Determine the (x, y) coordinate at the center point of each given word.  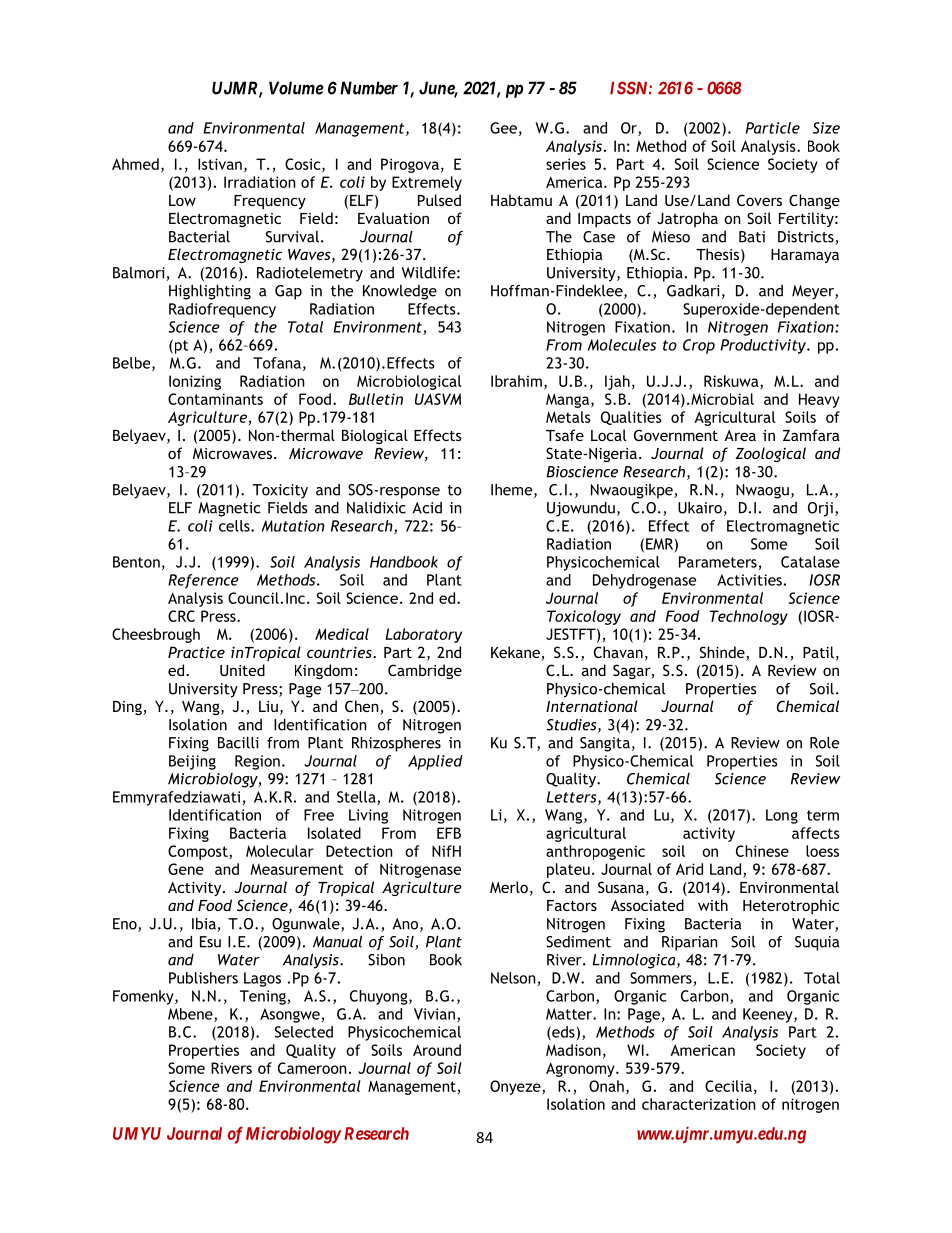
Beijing (192, 762)
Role (824, 743)
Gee (503, 128)
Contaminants (215, 399)
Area (740, 435)
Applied (435, 762)
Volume (296, 88)
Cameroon (312, 1068)
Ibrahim (516, 381)
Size (826, 128)
